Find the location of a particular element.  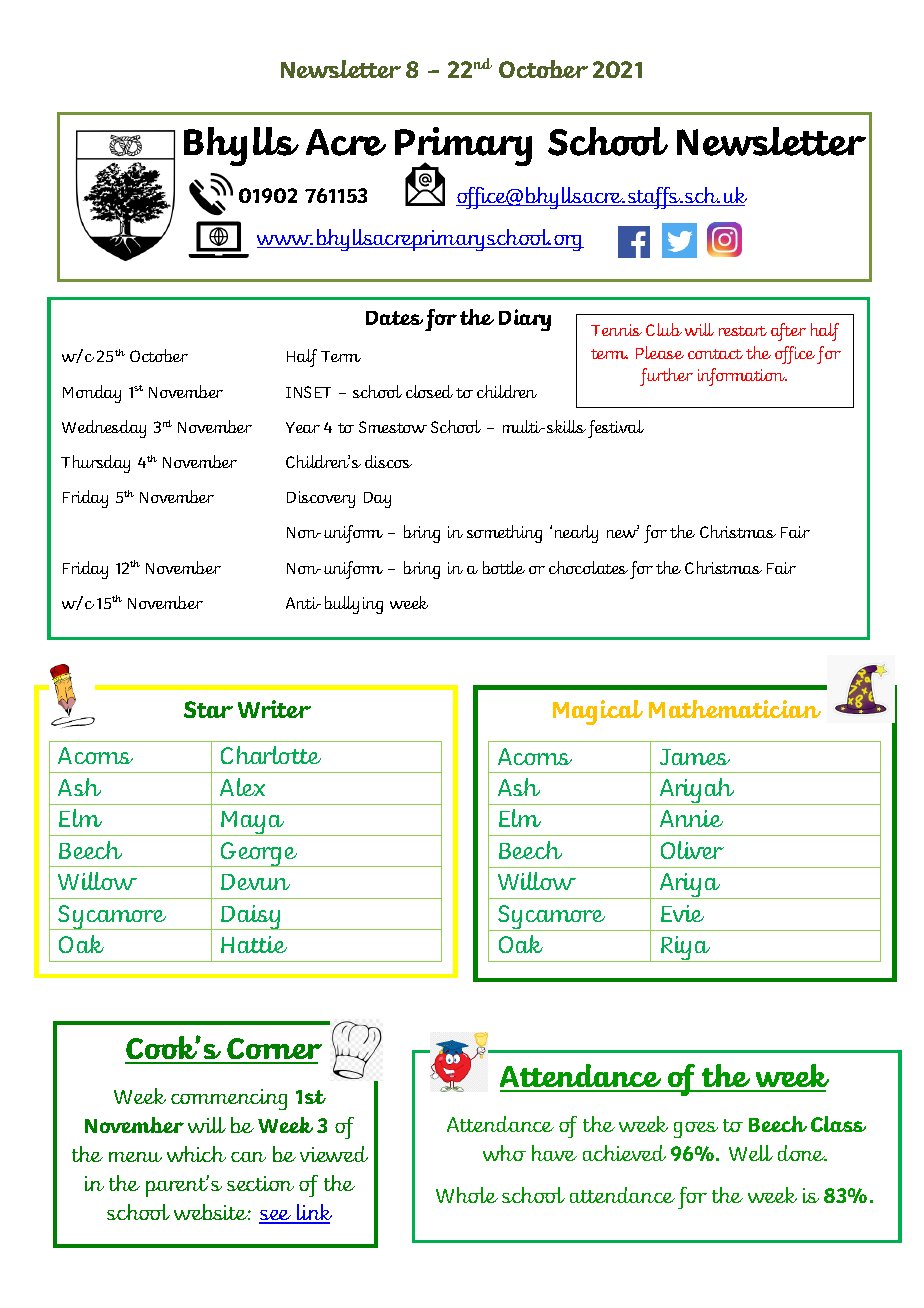

Alex is located at coordinates (242, 787).
